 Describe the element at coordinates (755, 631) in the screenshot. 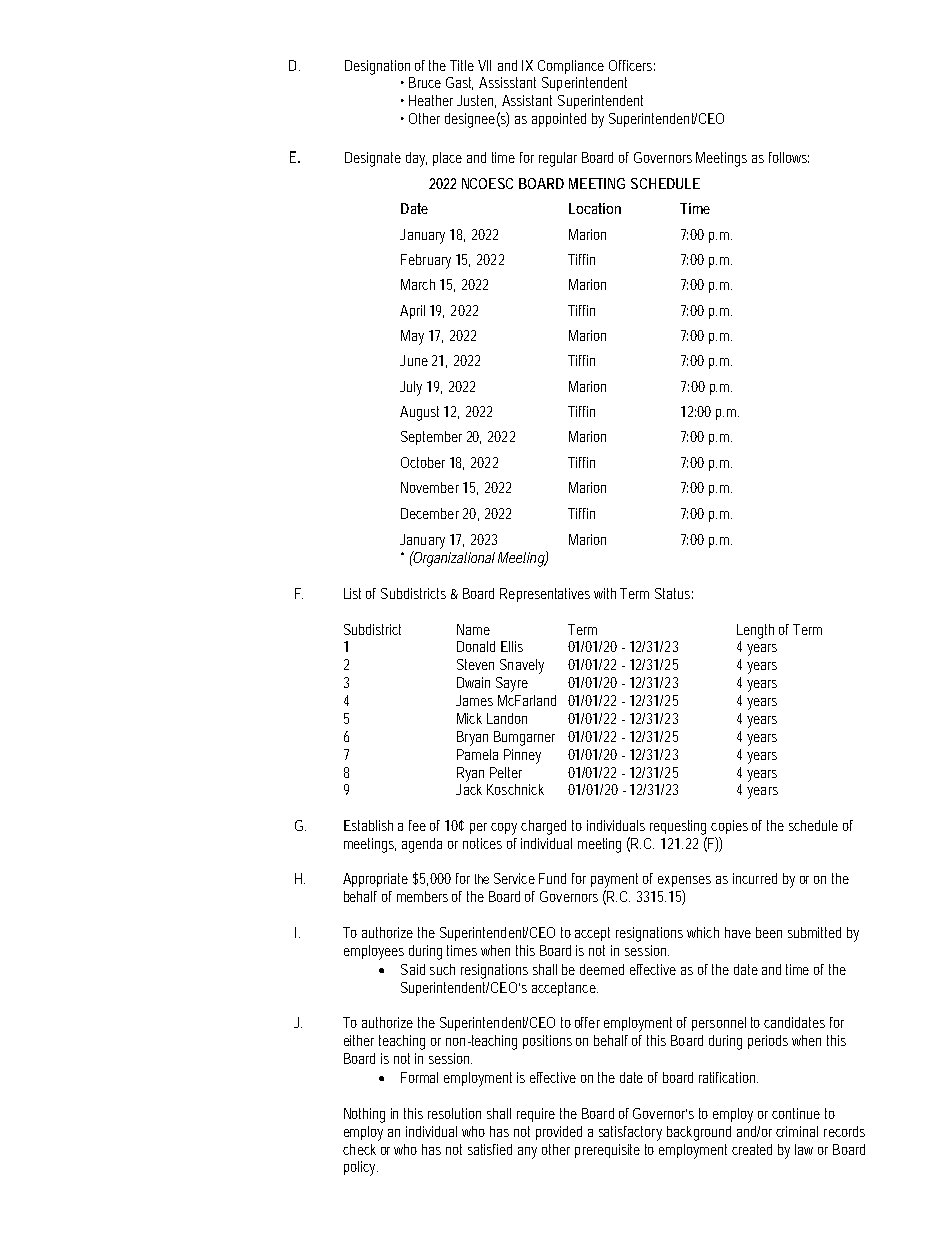

I see `Length` at that location.
